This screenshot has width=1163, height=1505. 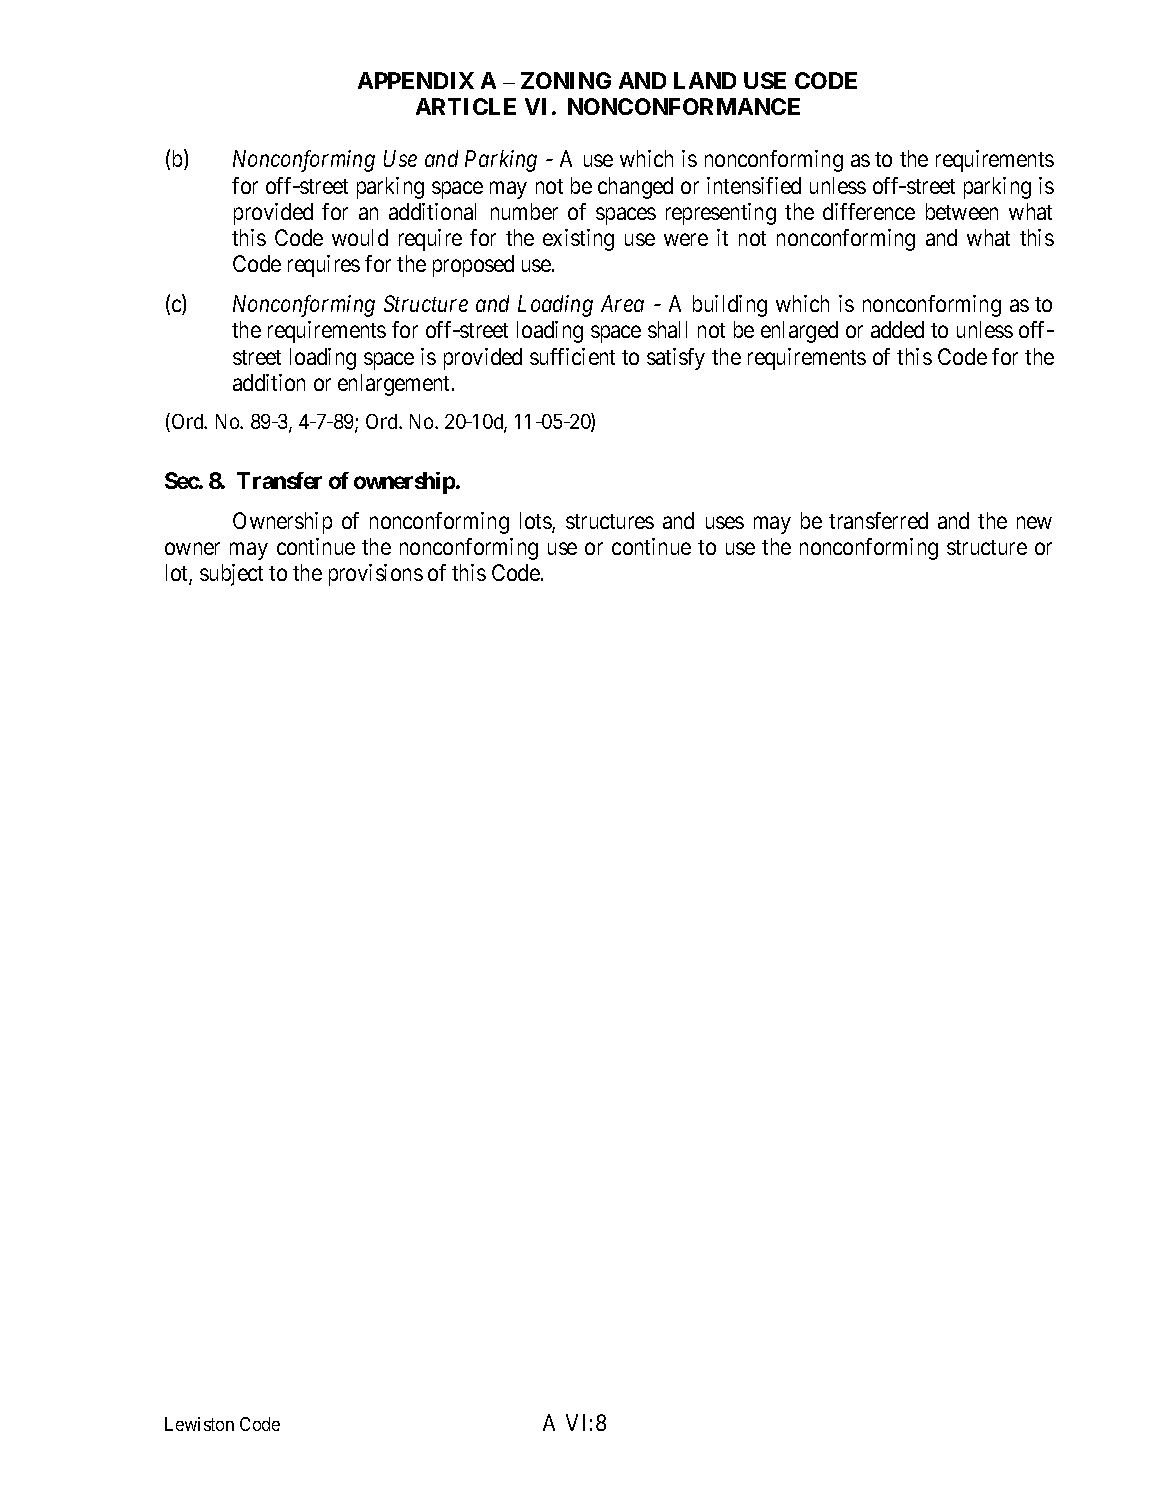 What do you see at coordinates (1034, 522) in the screenshot?
I see `new` at bounding box center [1034, 522].
